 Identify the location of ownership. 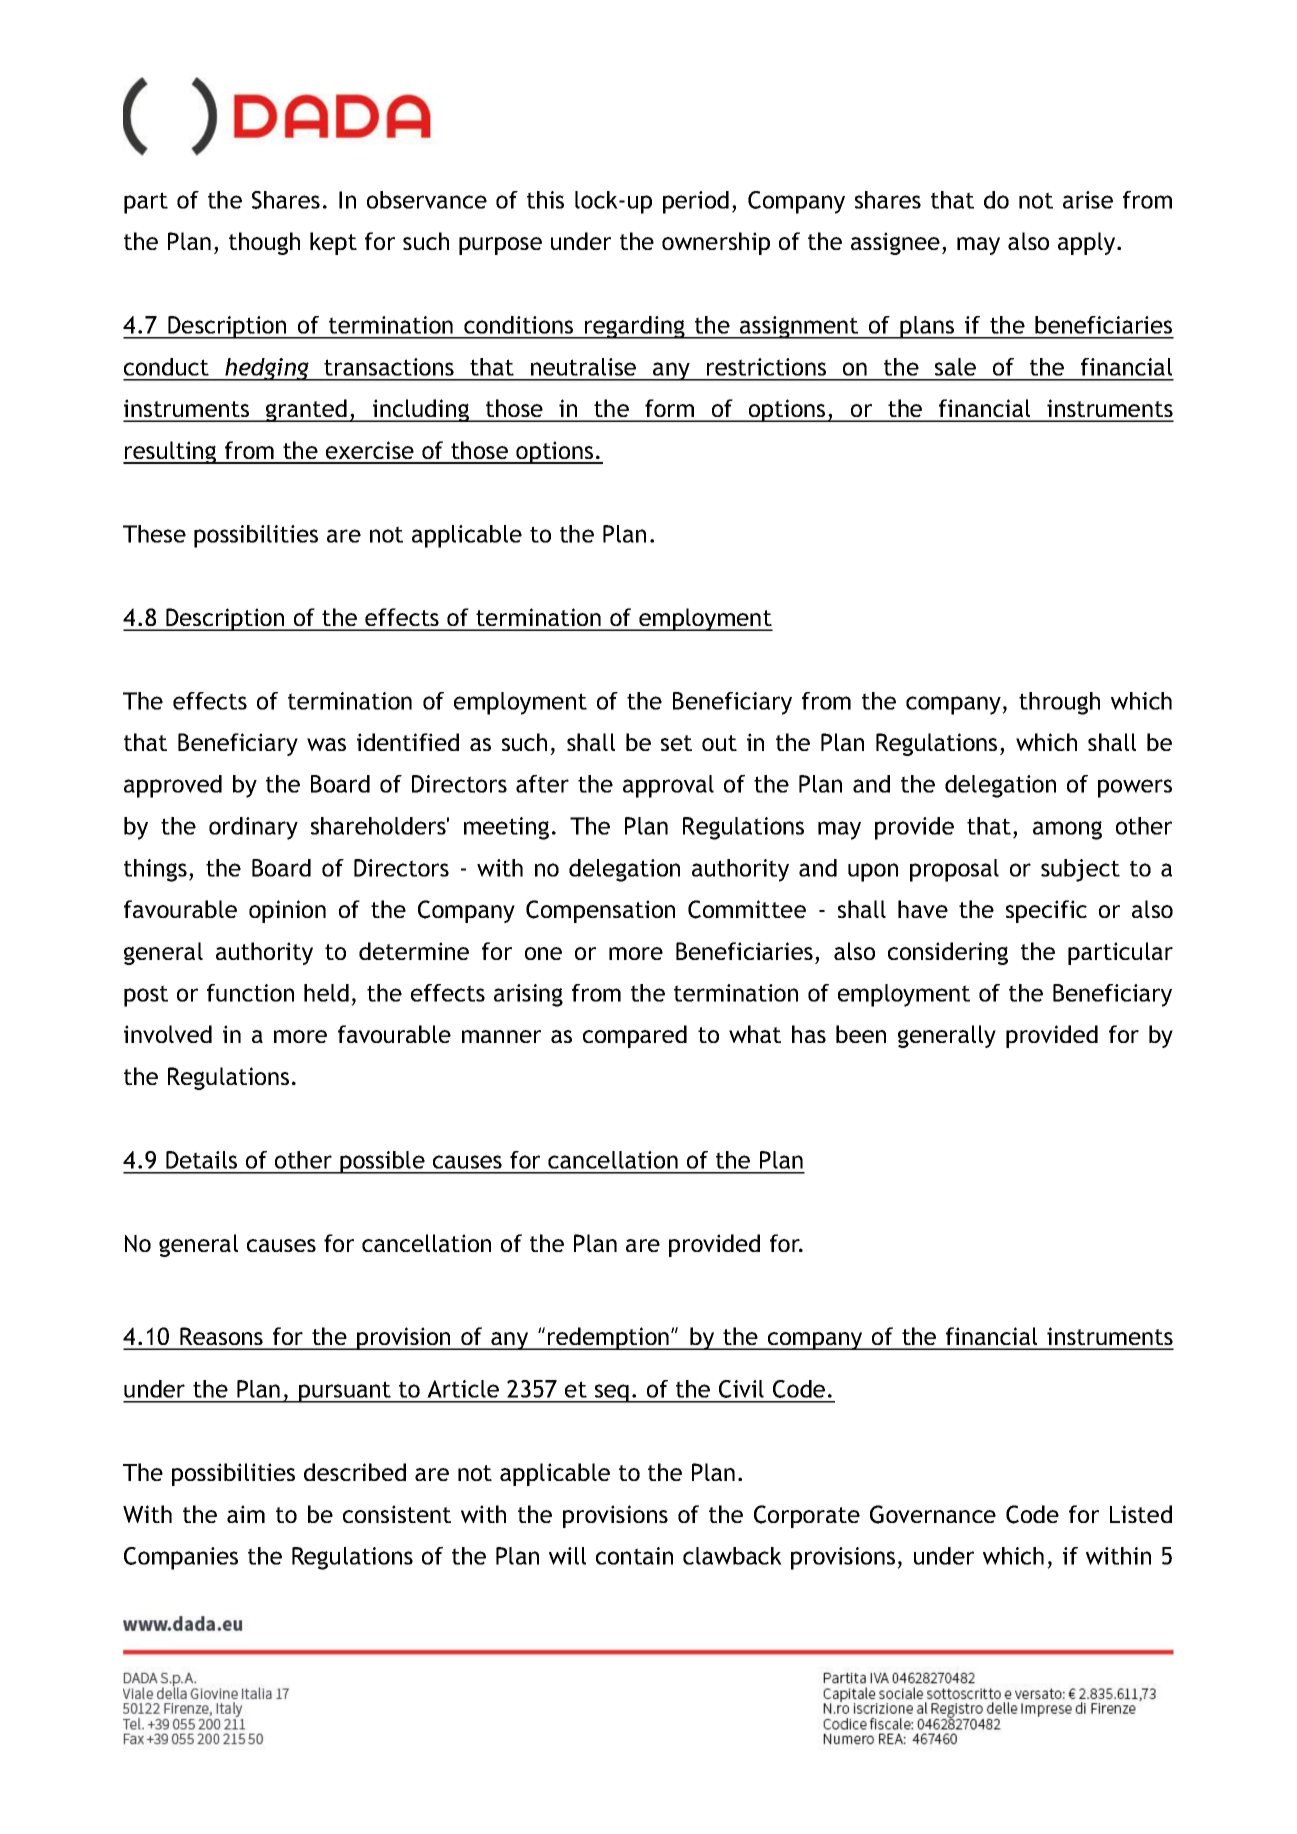
(716, 243).
